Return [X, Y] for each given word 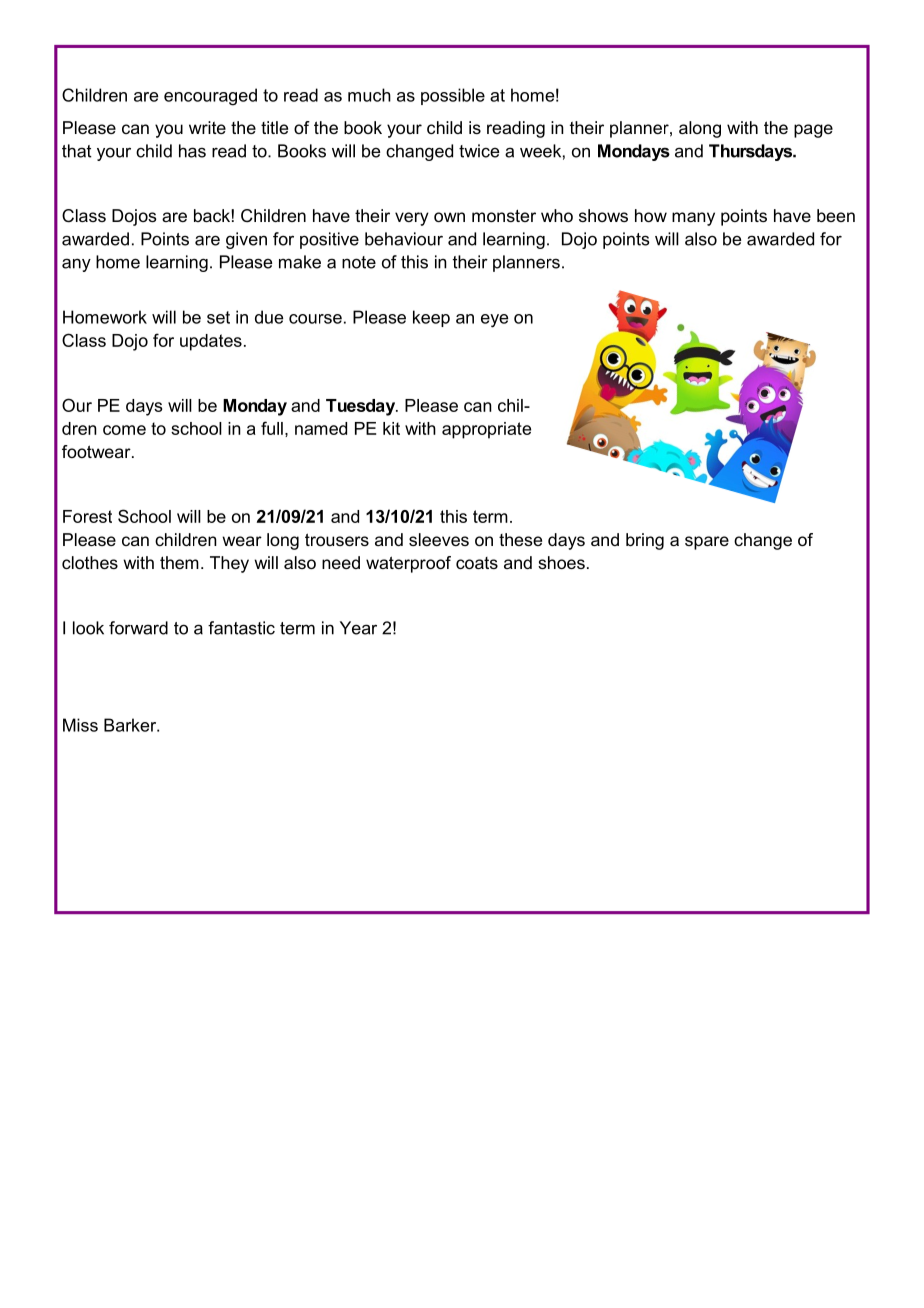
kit [391, 428]
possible [453, 96]
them [179, 562]
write [207, 127]
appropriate [486, 430]
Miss [80, 725]
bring [645, 541]
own [449, 217]
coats [477, 563]
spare [707, 543]
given [246, 240]
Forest [87, 516]
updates [211, 342]
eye [494, 321]
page [813, 131]
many [693, 219]
